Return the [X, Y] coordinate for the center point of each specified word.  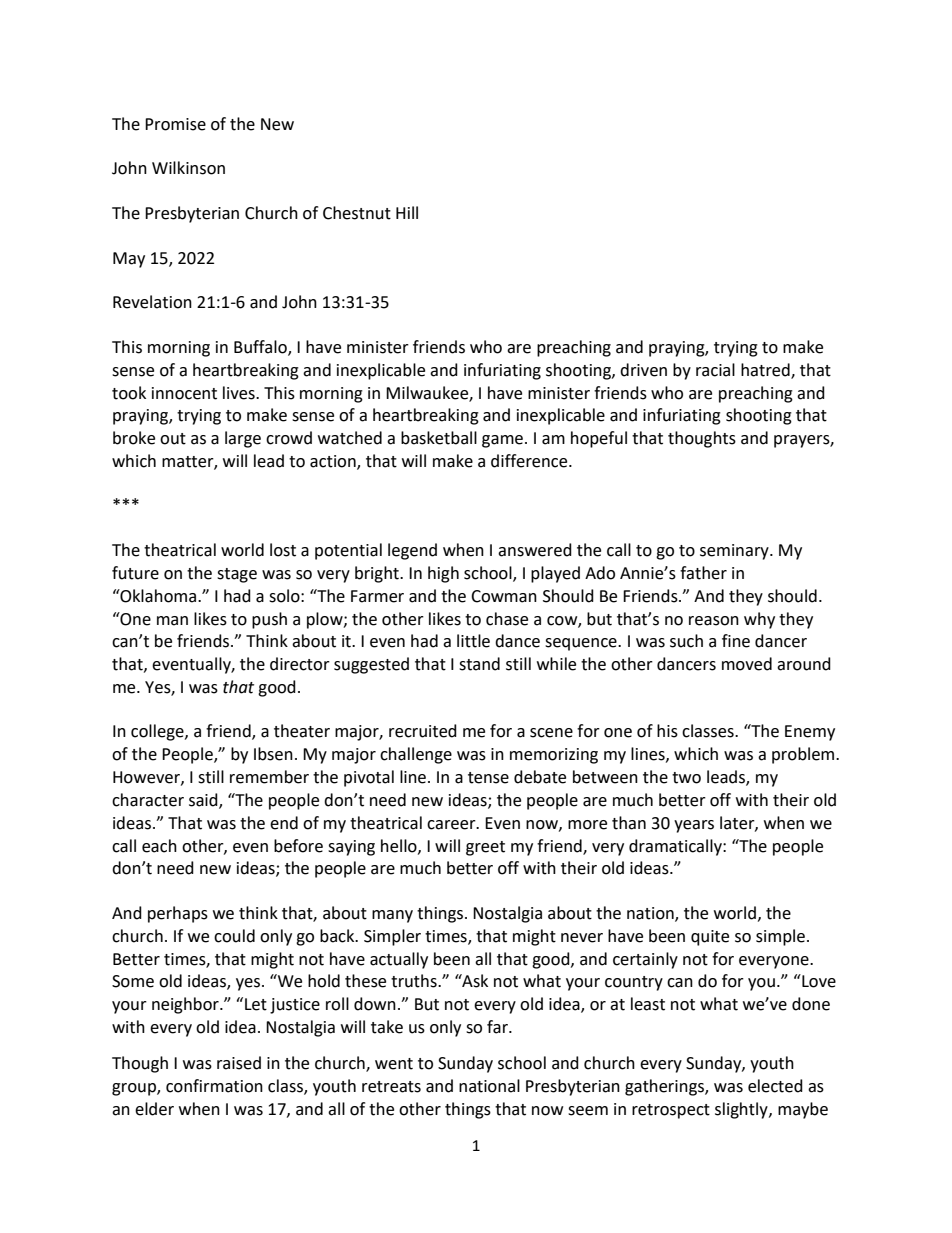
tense [488, 778]
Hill [407, 212]
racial [715, 370]
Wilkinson [188, 168]
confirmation [214, 1086]
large [243, 439]
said [204, 801]
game [502, 441]
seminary [735, 552]
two [686, 778]
